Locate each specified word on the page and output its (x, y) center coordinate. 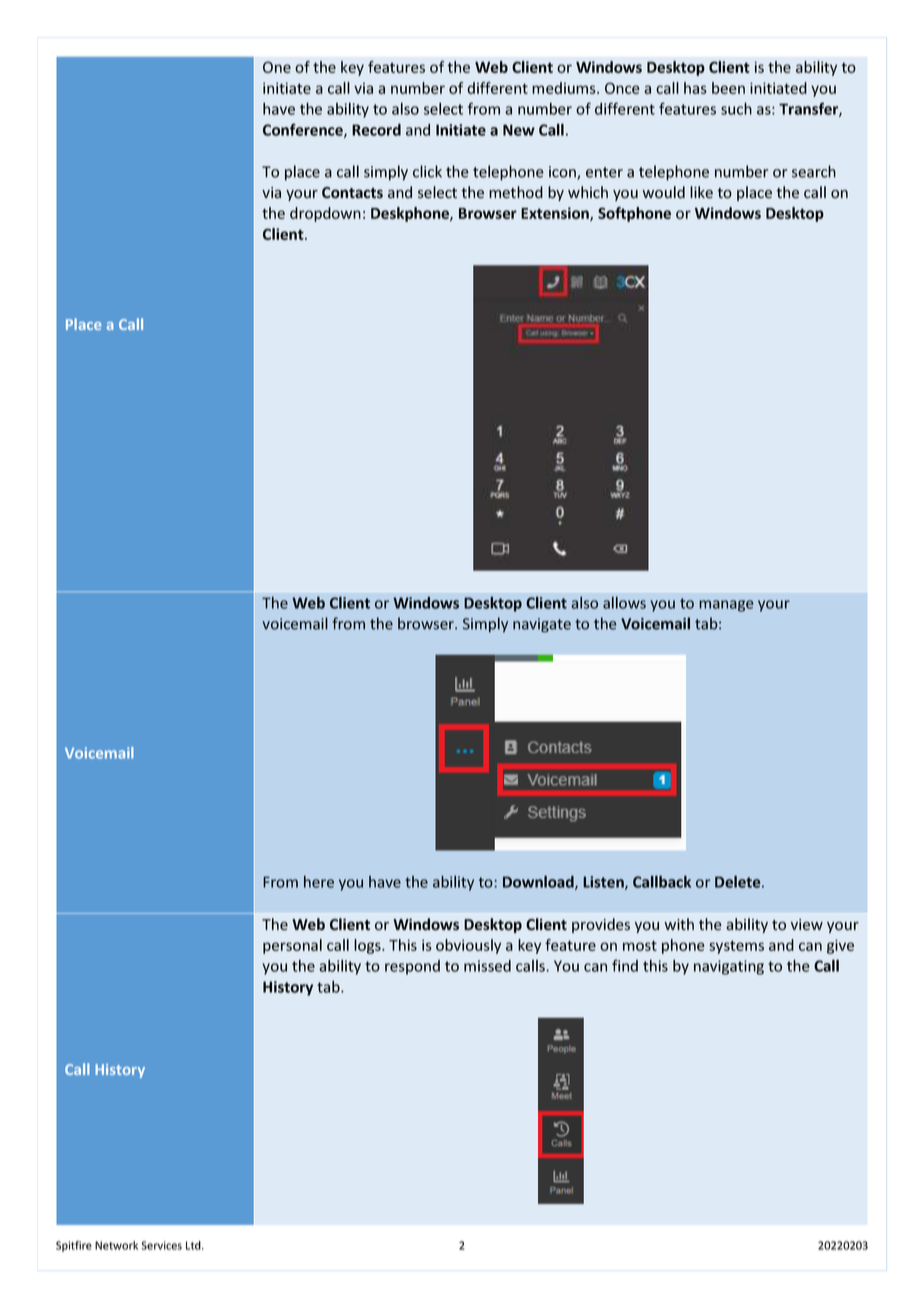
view (807, 925)
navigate (542, 625)
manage (726, 606)
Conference (304, 130)
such (736, 108)
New (519, 130)
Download (539, 882)
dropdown (325, 214)
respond (412, 967)
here (319, 882)
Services (161, 1245)
